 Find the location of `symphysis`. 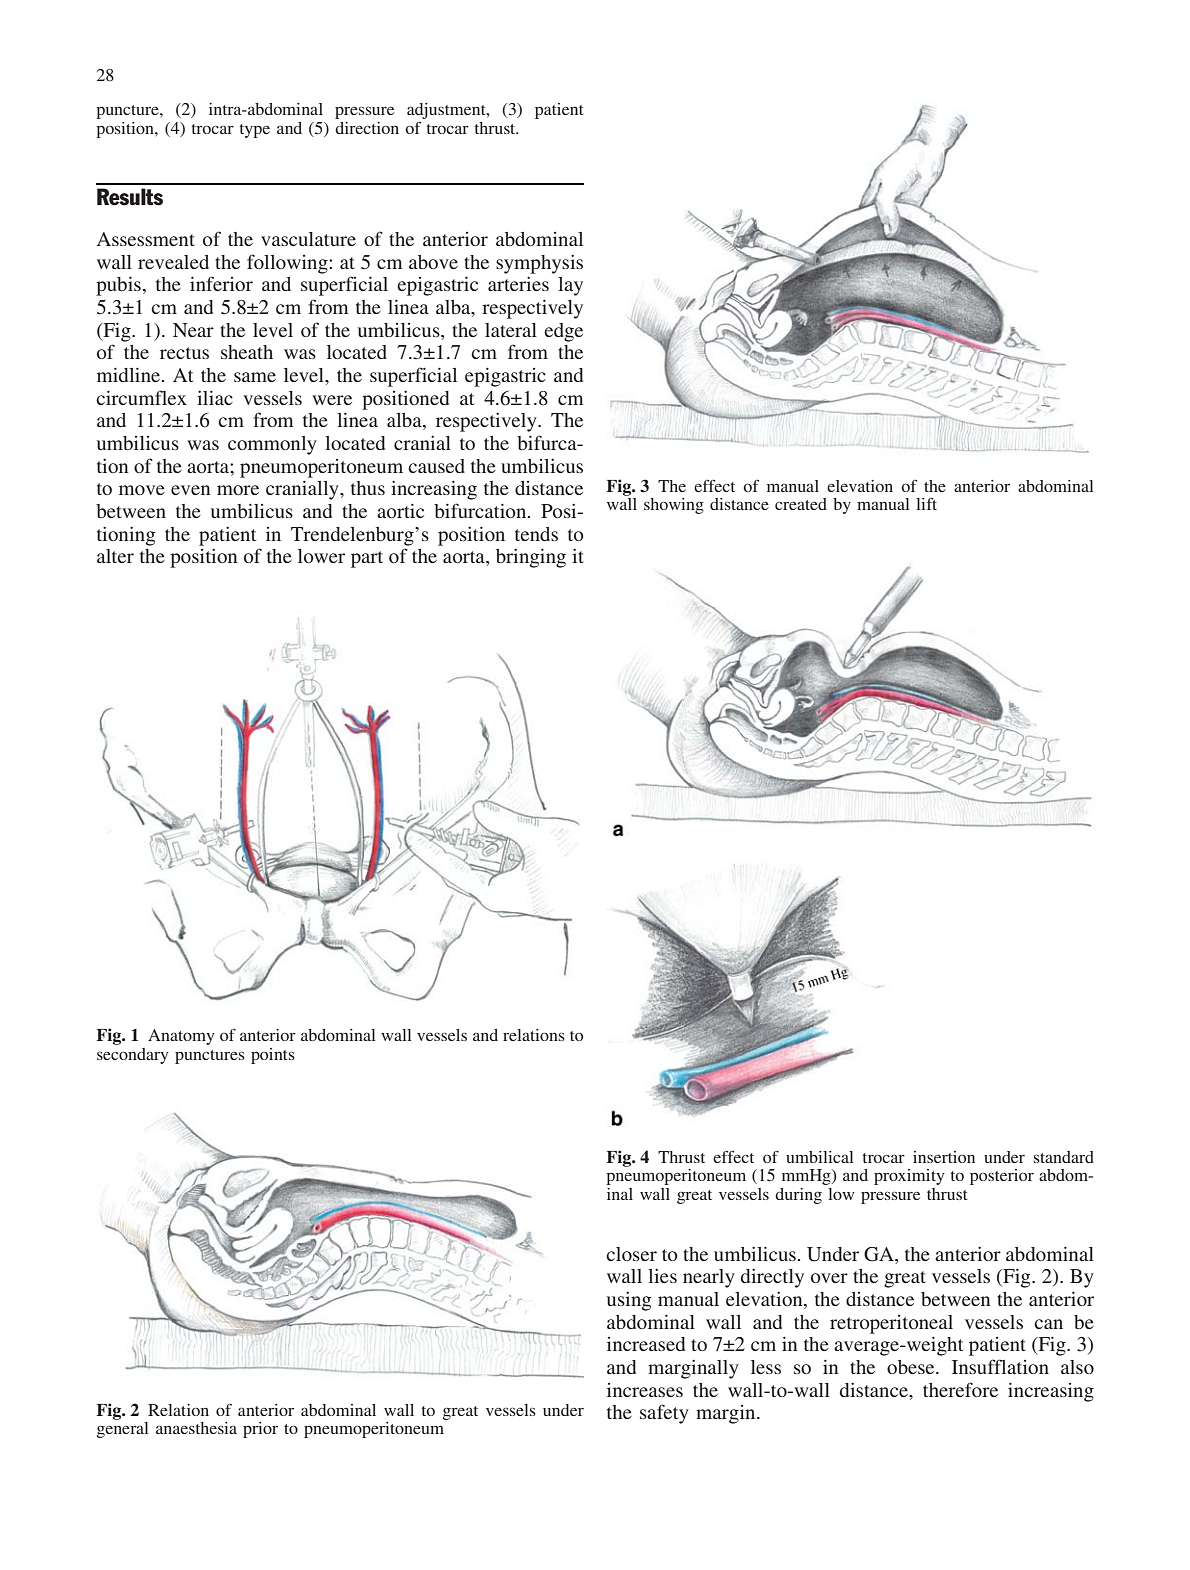

symphysis is located at coordinates (539, 264).
